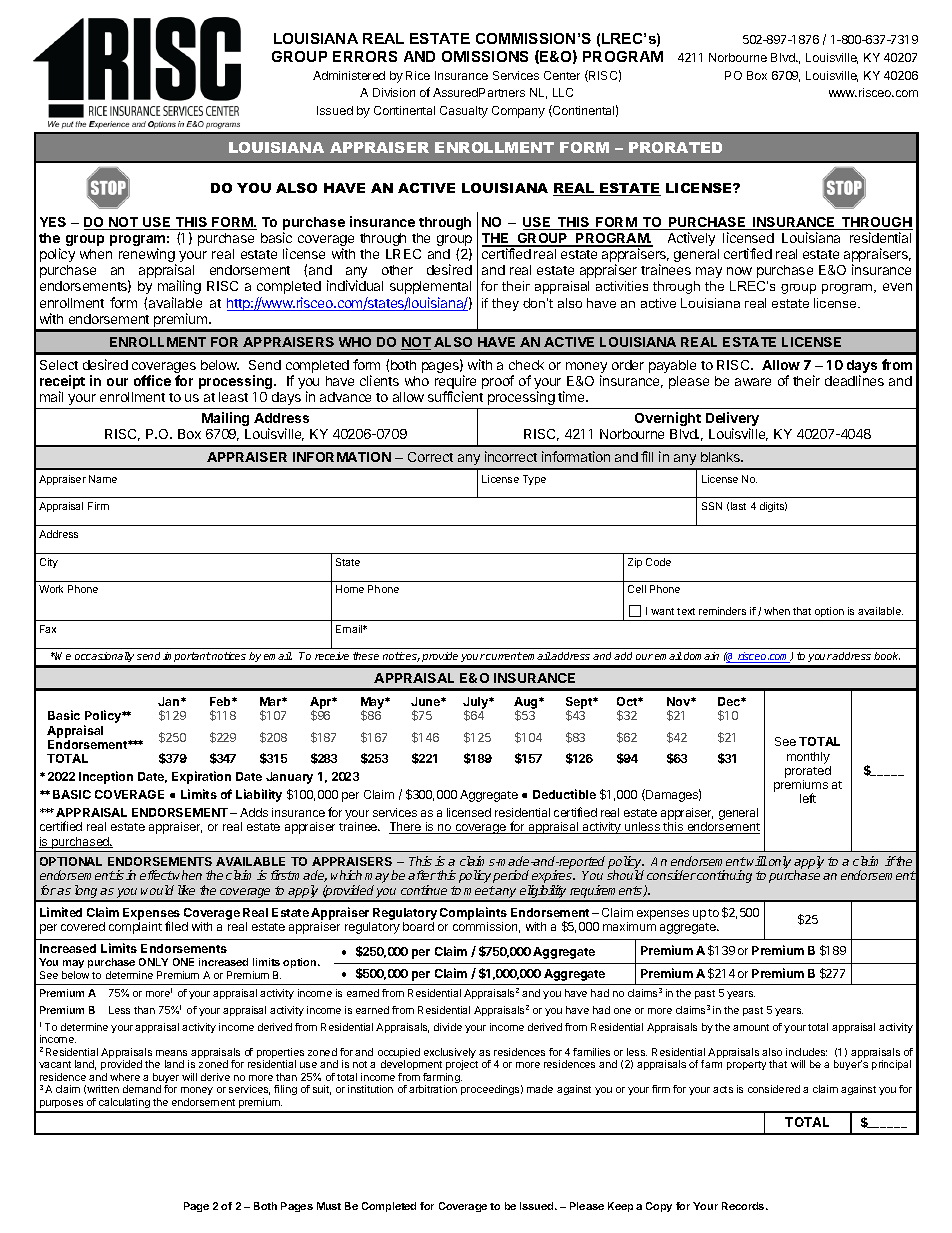 This image has width=952, height=1233. Describe the element at coordinates (464, 112) in the image. I see `Casualty` at that location.
